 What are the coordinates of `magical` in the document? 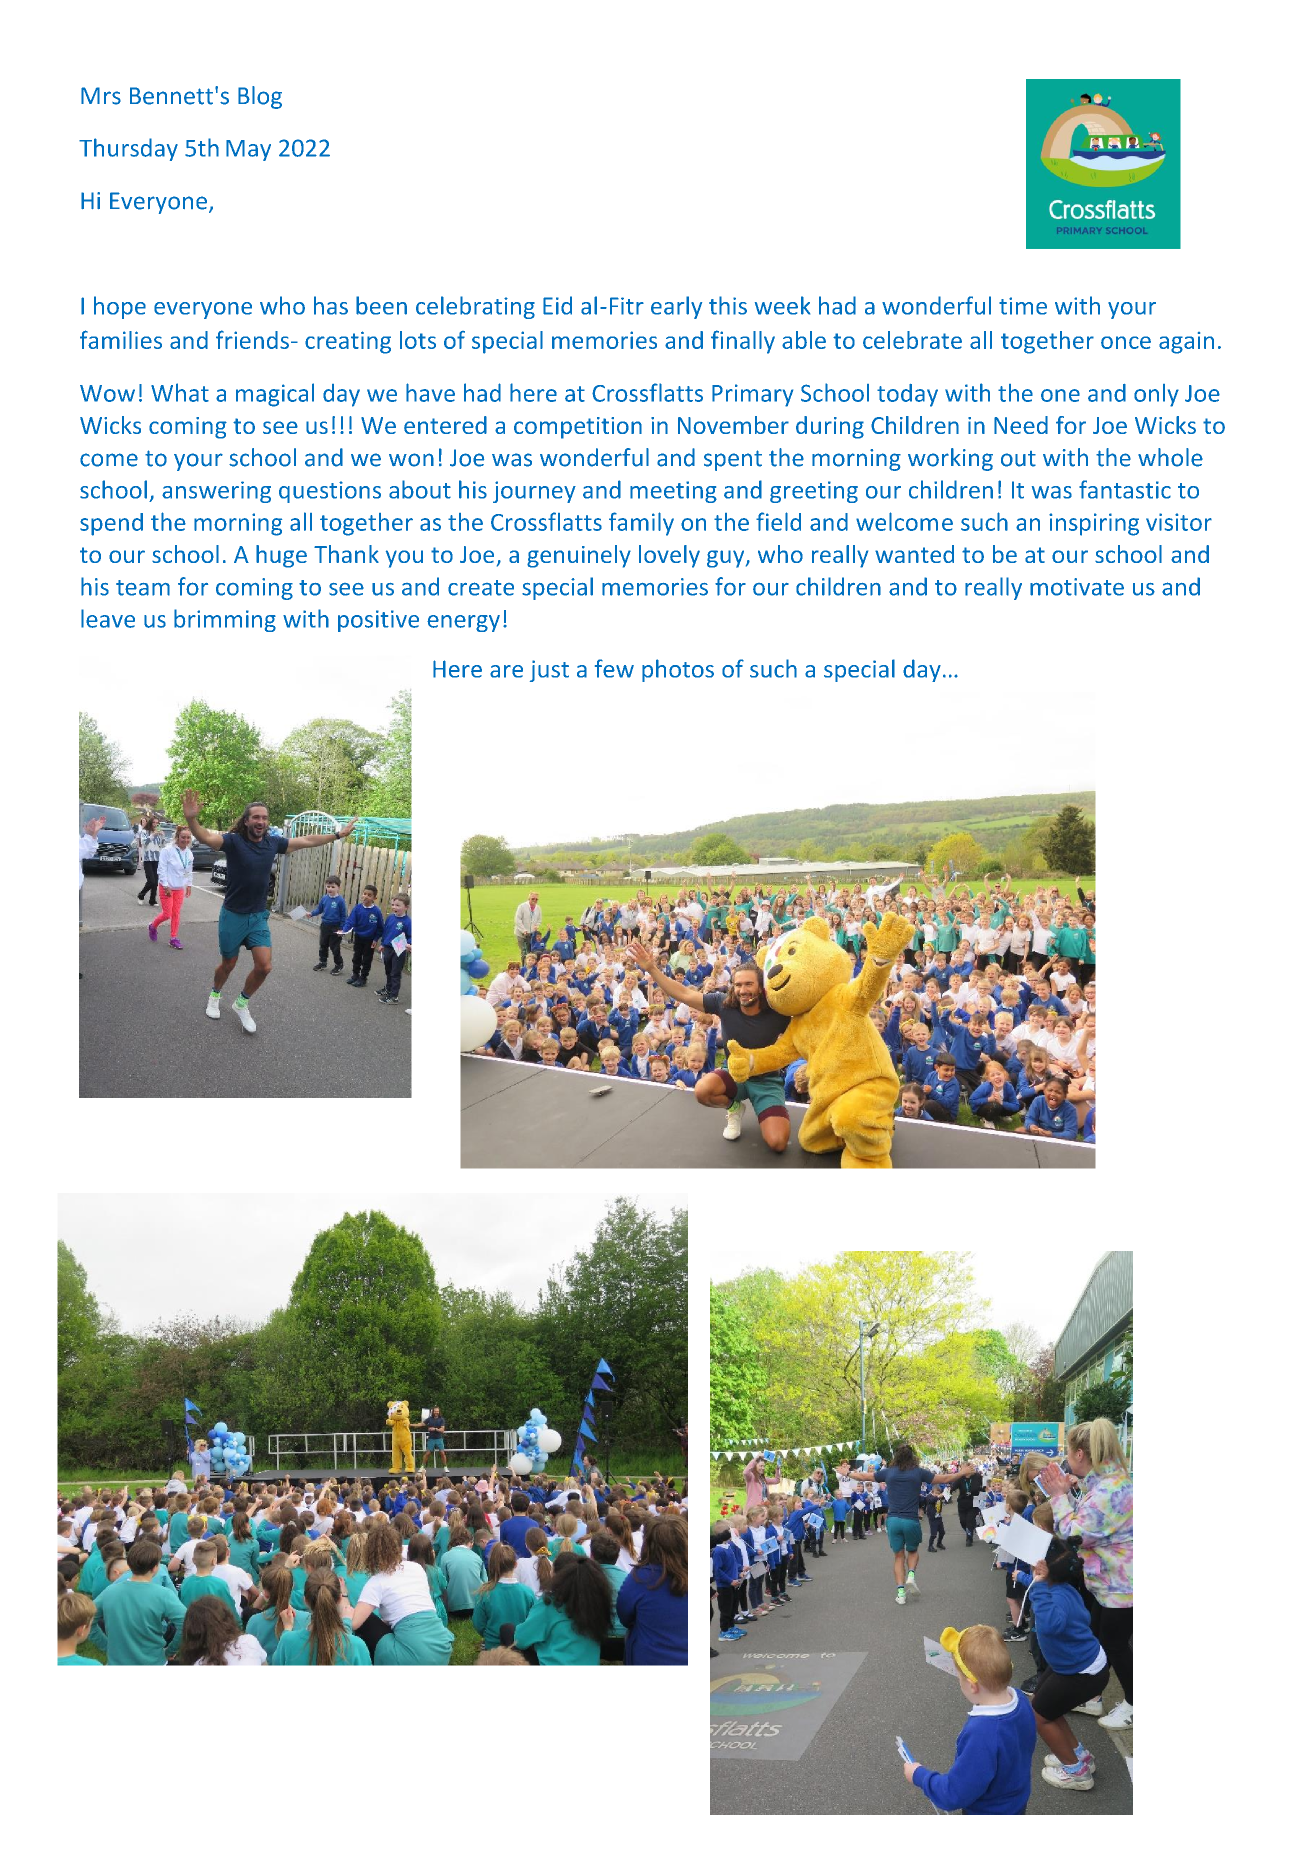 It's located at (275, 395).
